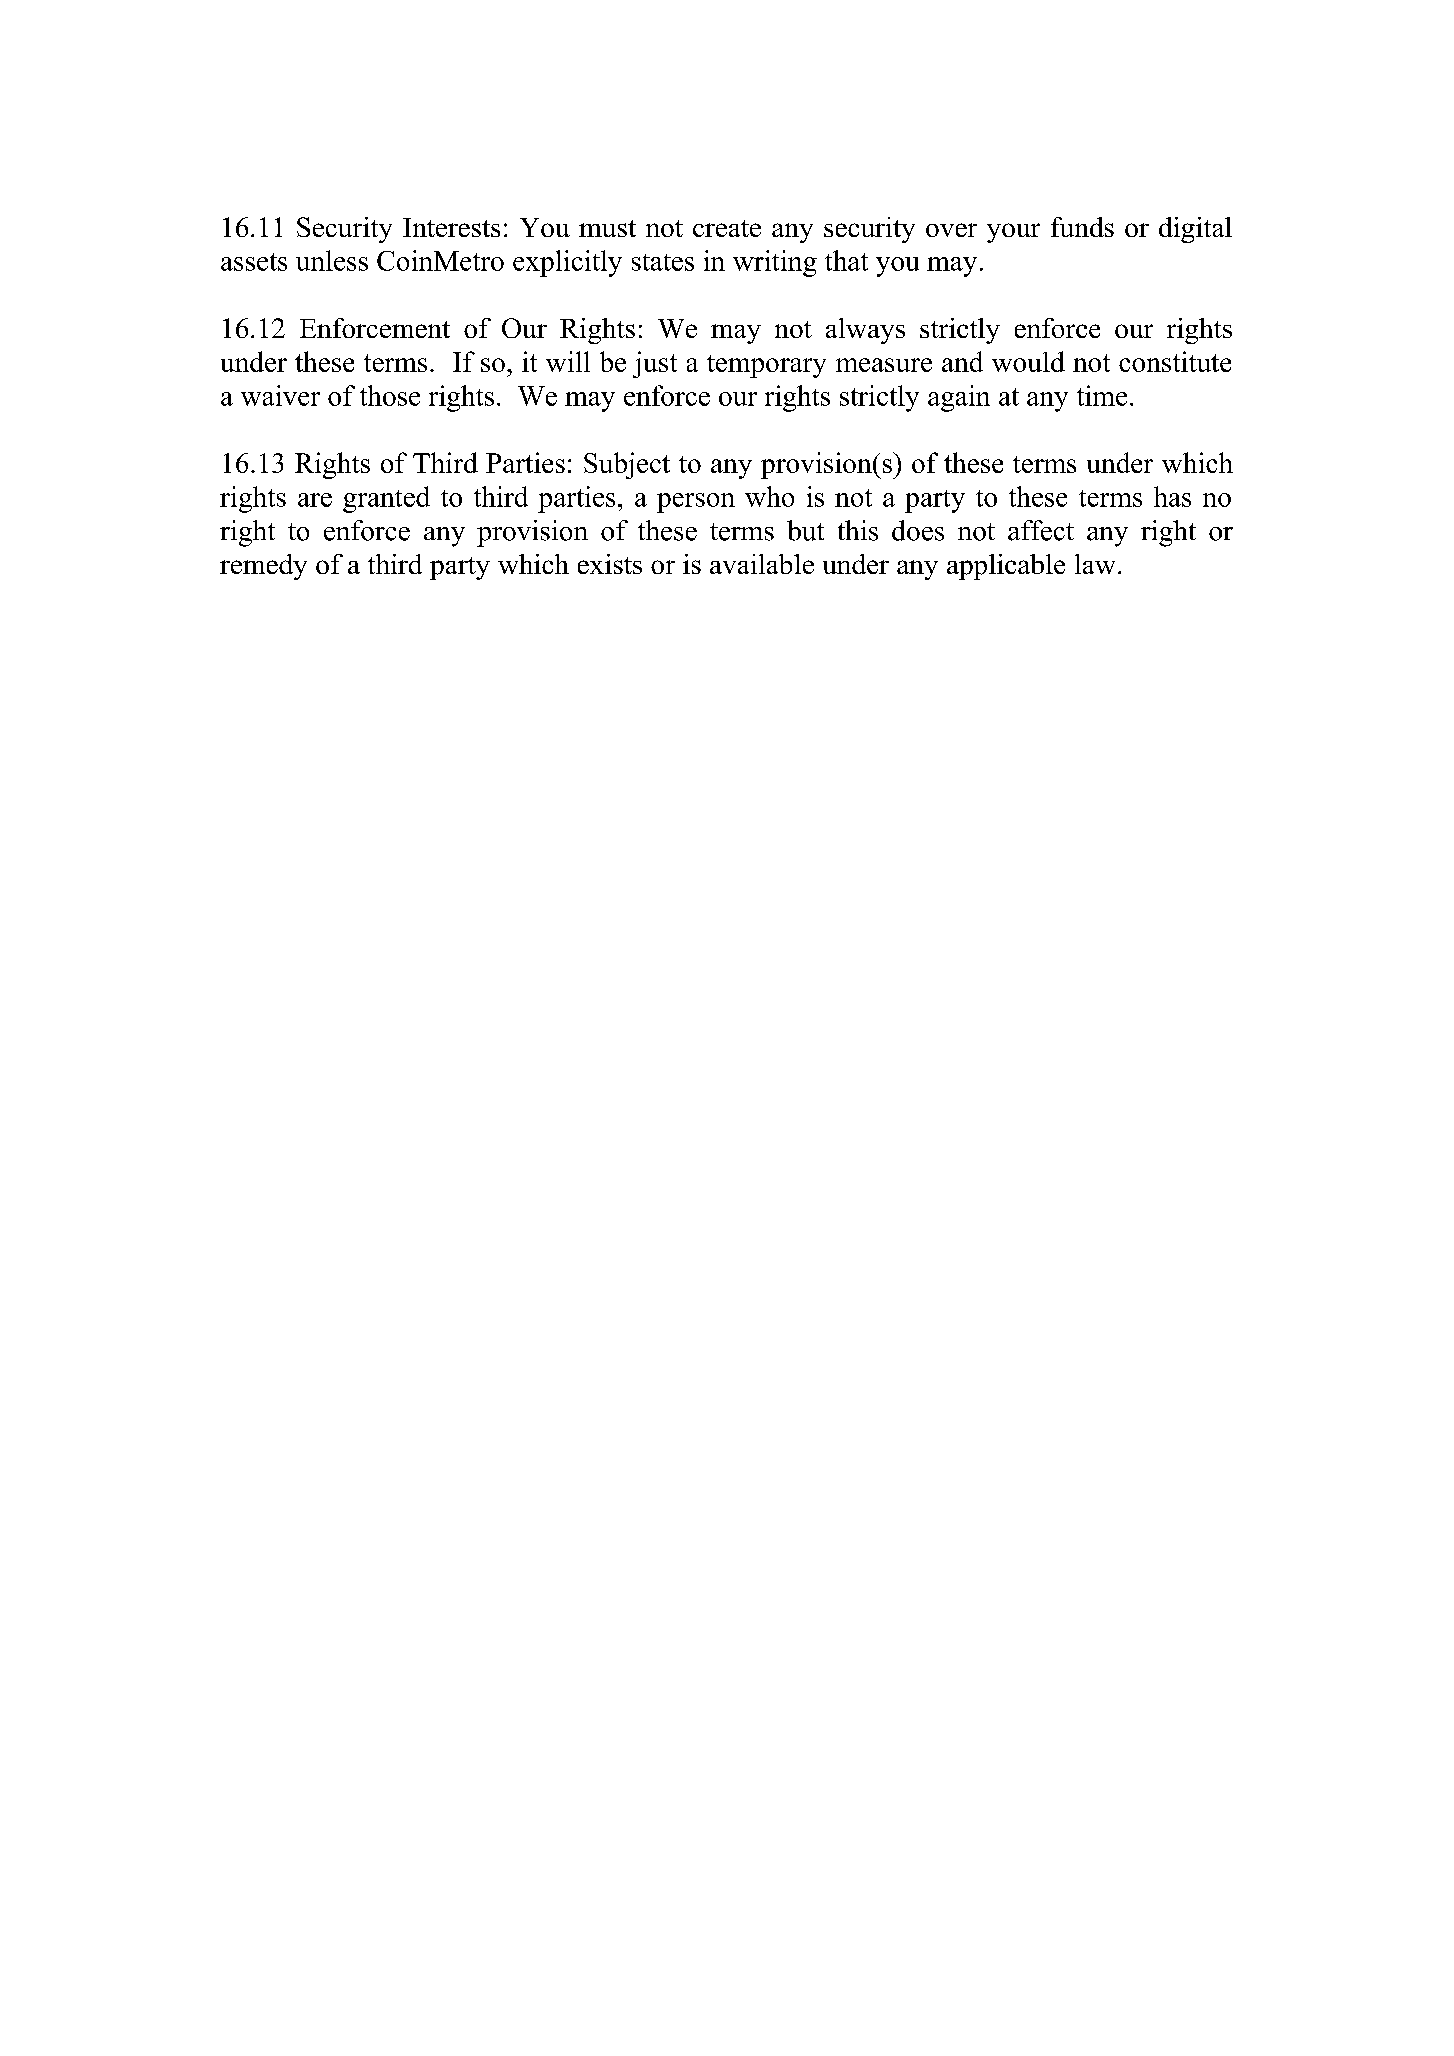 This document has height=2056, width=1454. Describe the element at coordinates (263, 567) in the document. I see `remedy` at that location.
